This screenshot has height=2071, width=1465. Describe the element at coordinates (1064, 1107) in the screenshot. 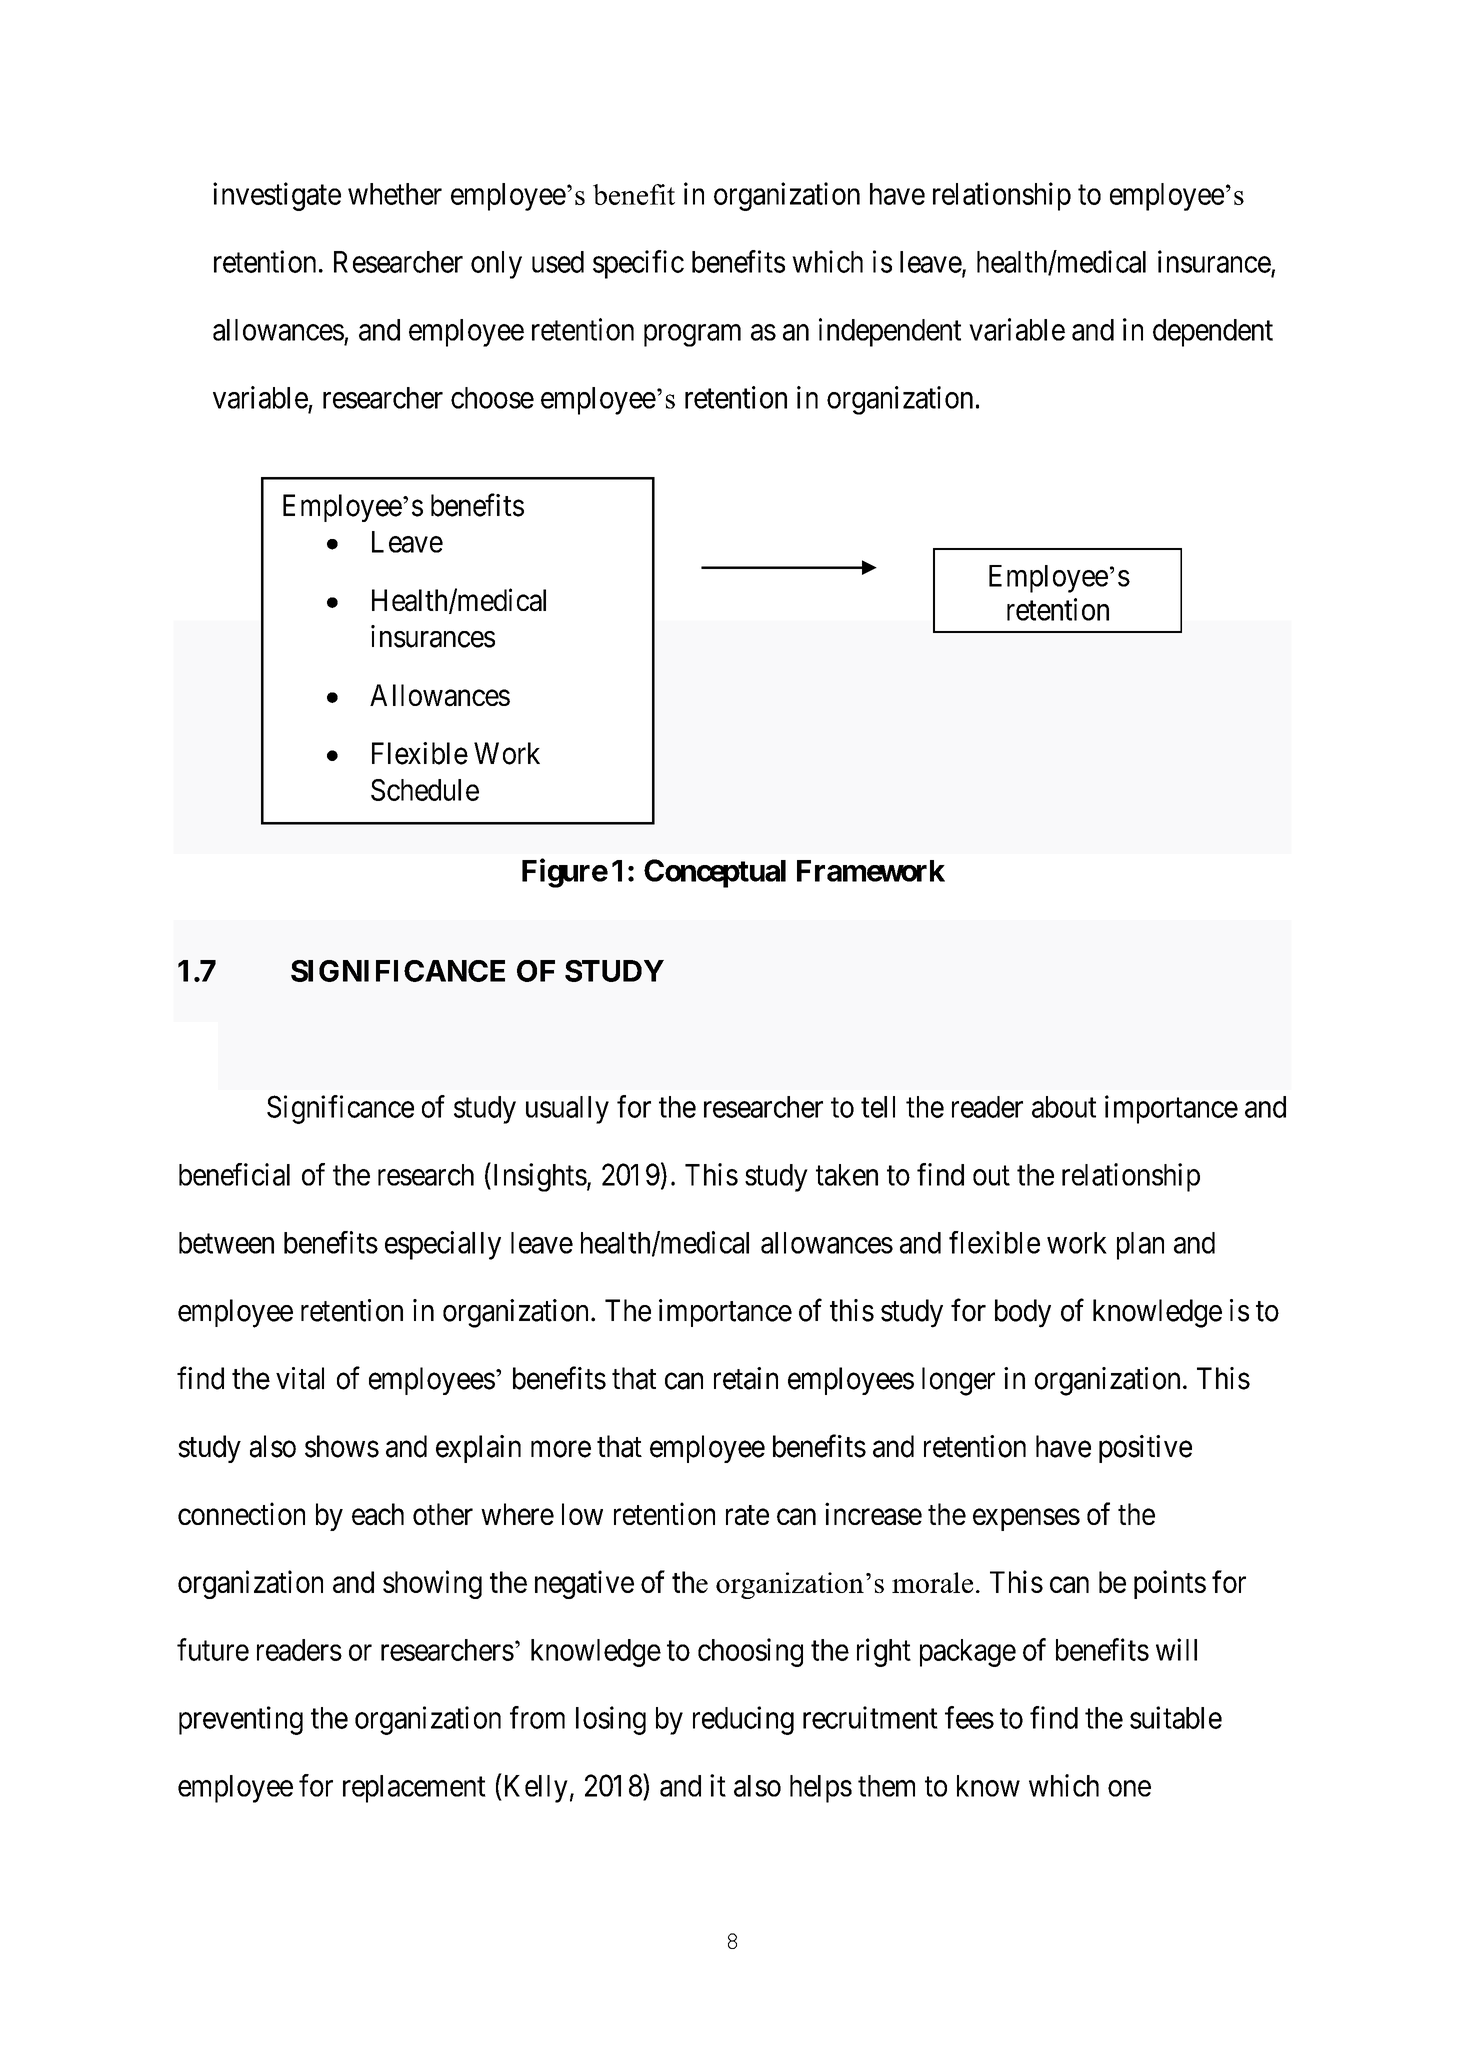

I see `about` at that location.
